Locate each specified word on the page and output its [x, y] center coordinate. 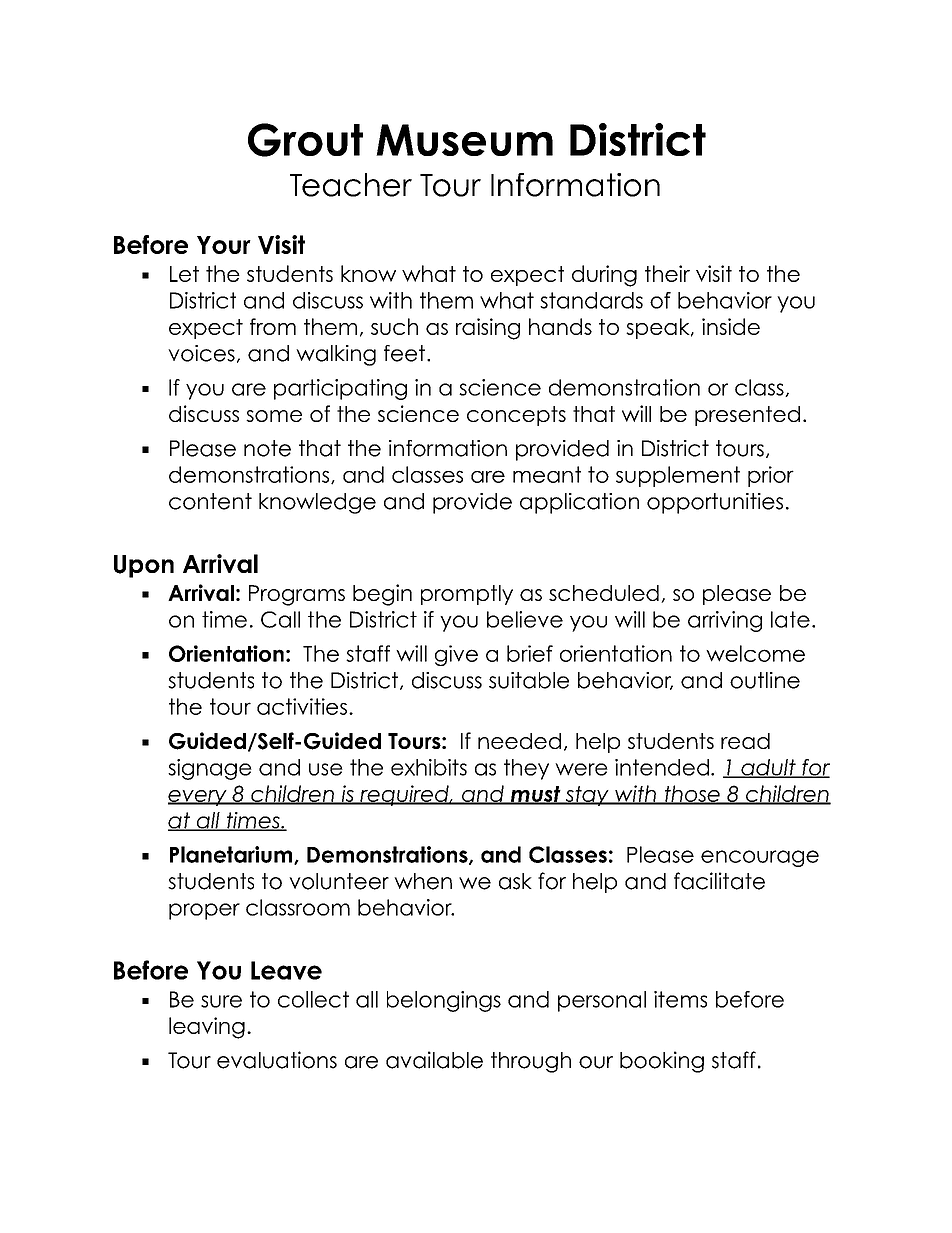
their [667, 273]
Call [280, 619]
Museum [464, 140]
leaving [207, 1028]
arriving [725, 621]
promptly [467, 595]
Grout [305, 140]
